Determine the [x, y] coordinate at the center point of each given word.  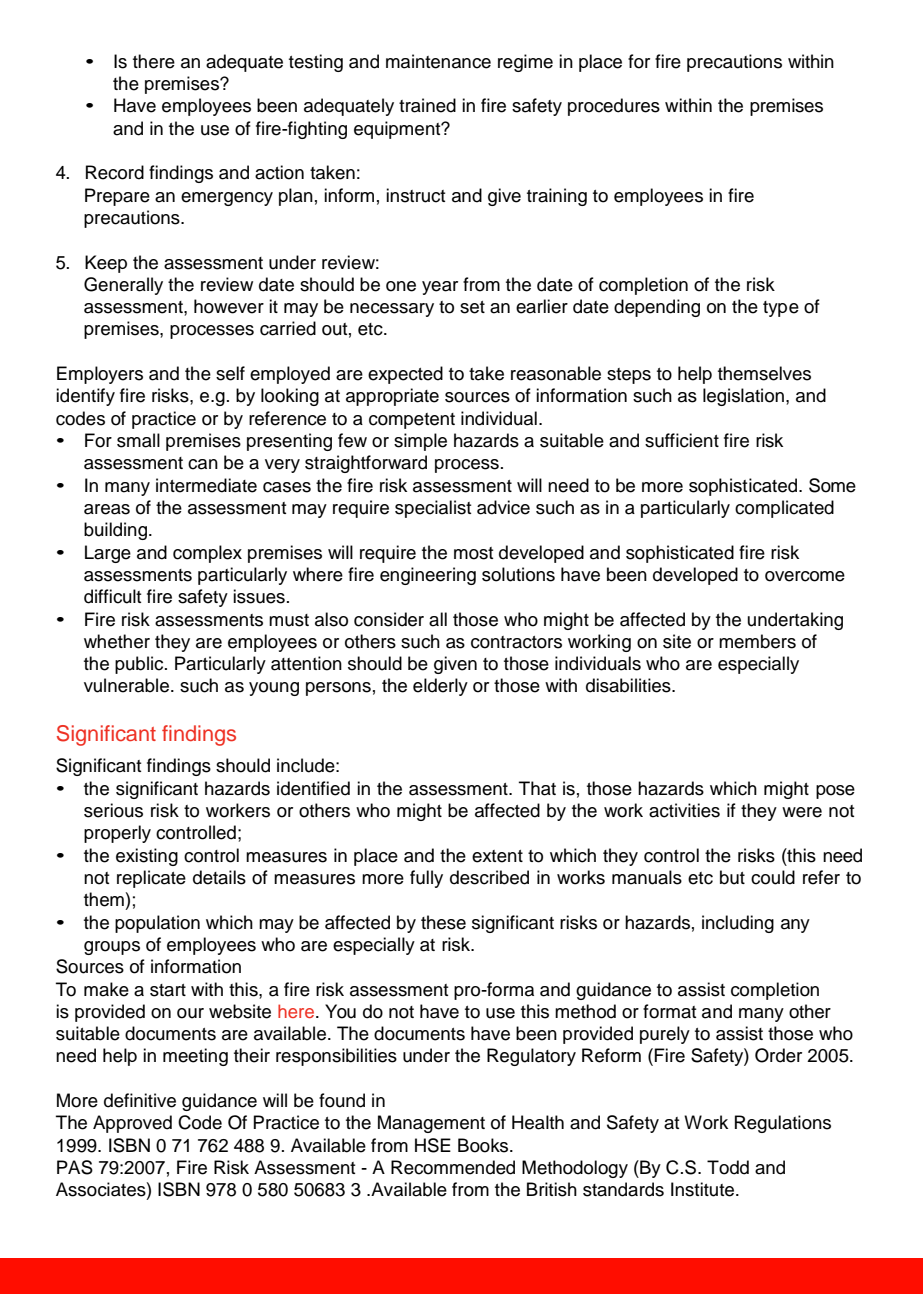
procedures [614, 107]
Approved [132, 1124]
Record [115, 172]
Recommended [453, 1167]
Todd [728, 1167]
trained [427, 105]
